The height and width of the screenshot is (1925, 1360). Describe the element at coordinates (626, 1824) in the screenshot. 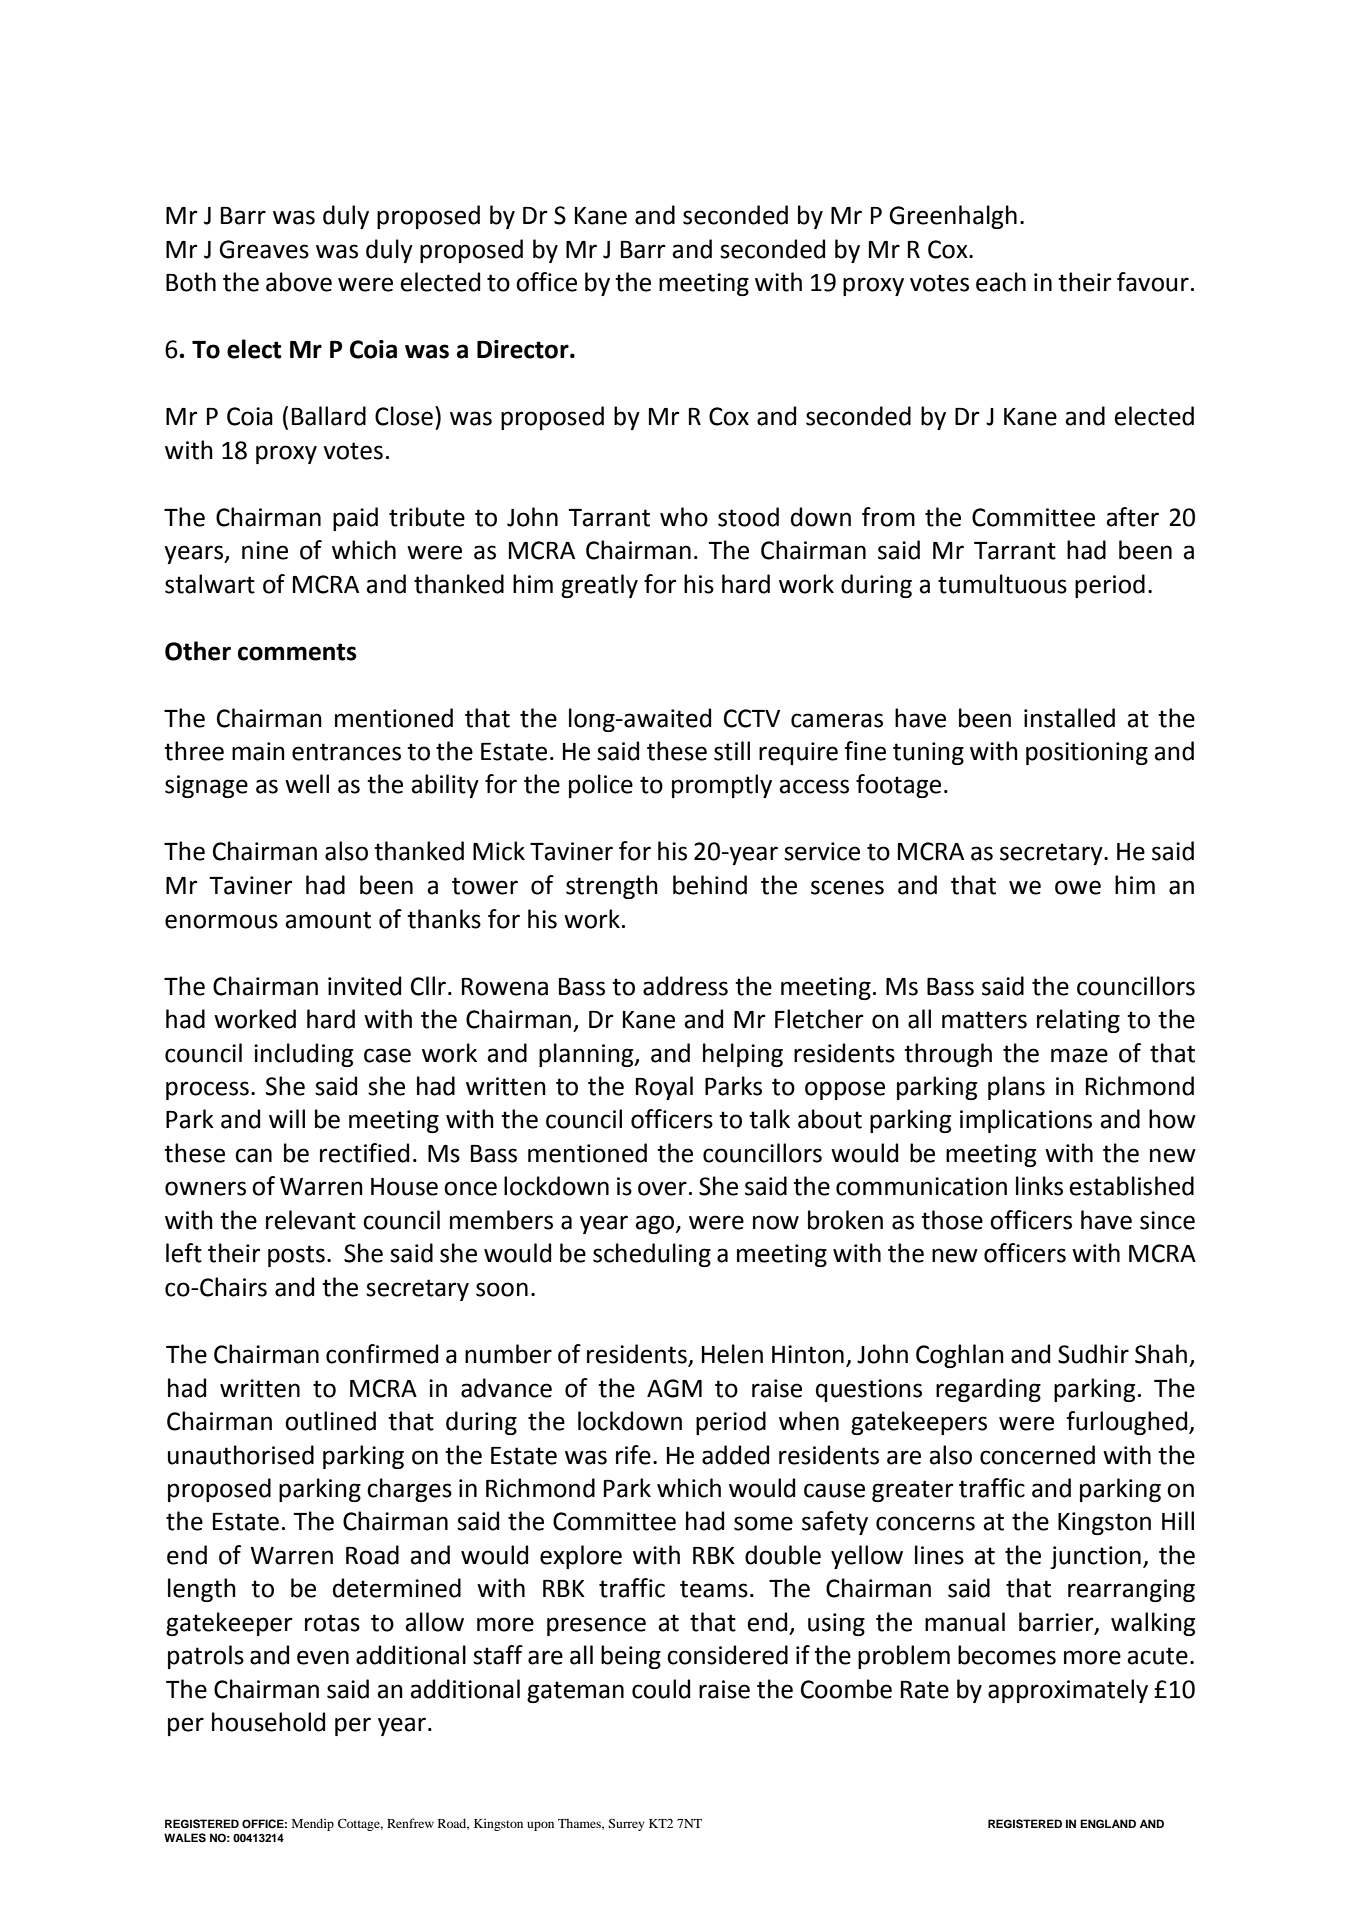

I see `Surrey` at that location.
